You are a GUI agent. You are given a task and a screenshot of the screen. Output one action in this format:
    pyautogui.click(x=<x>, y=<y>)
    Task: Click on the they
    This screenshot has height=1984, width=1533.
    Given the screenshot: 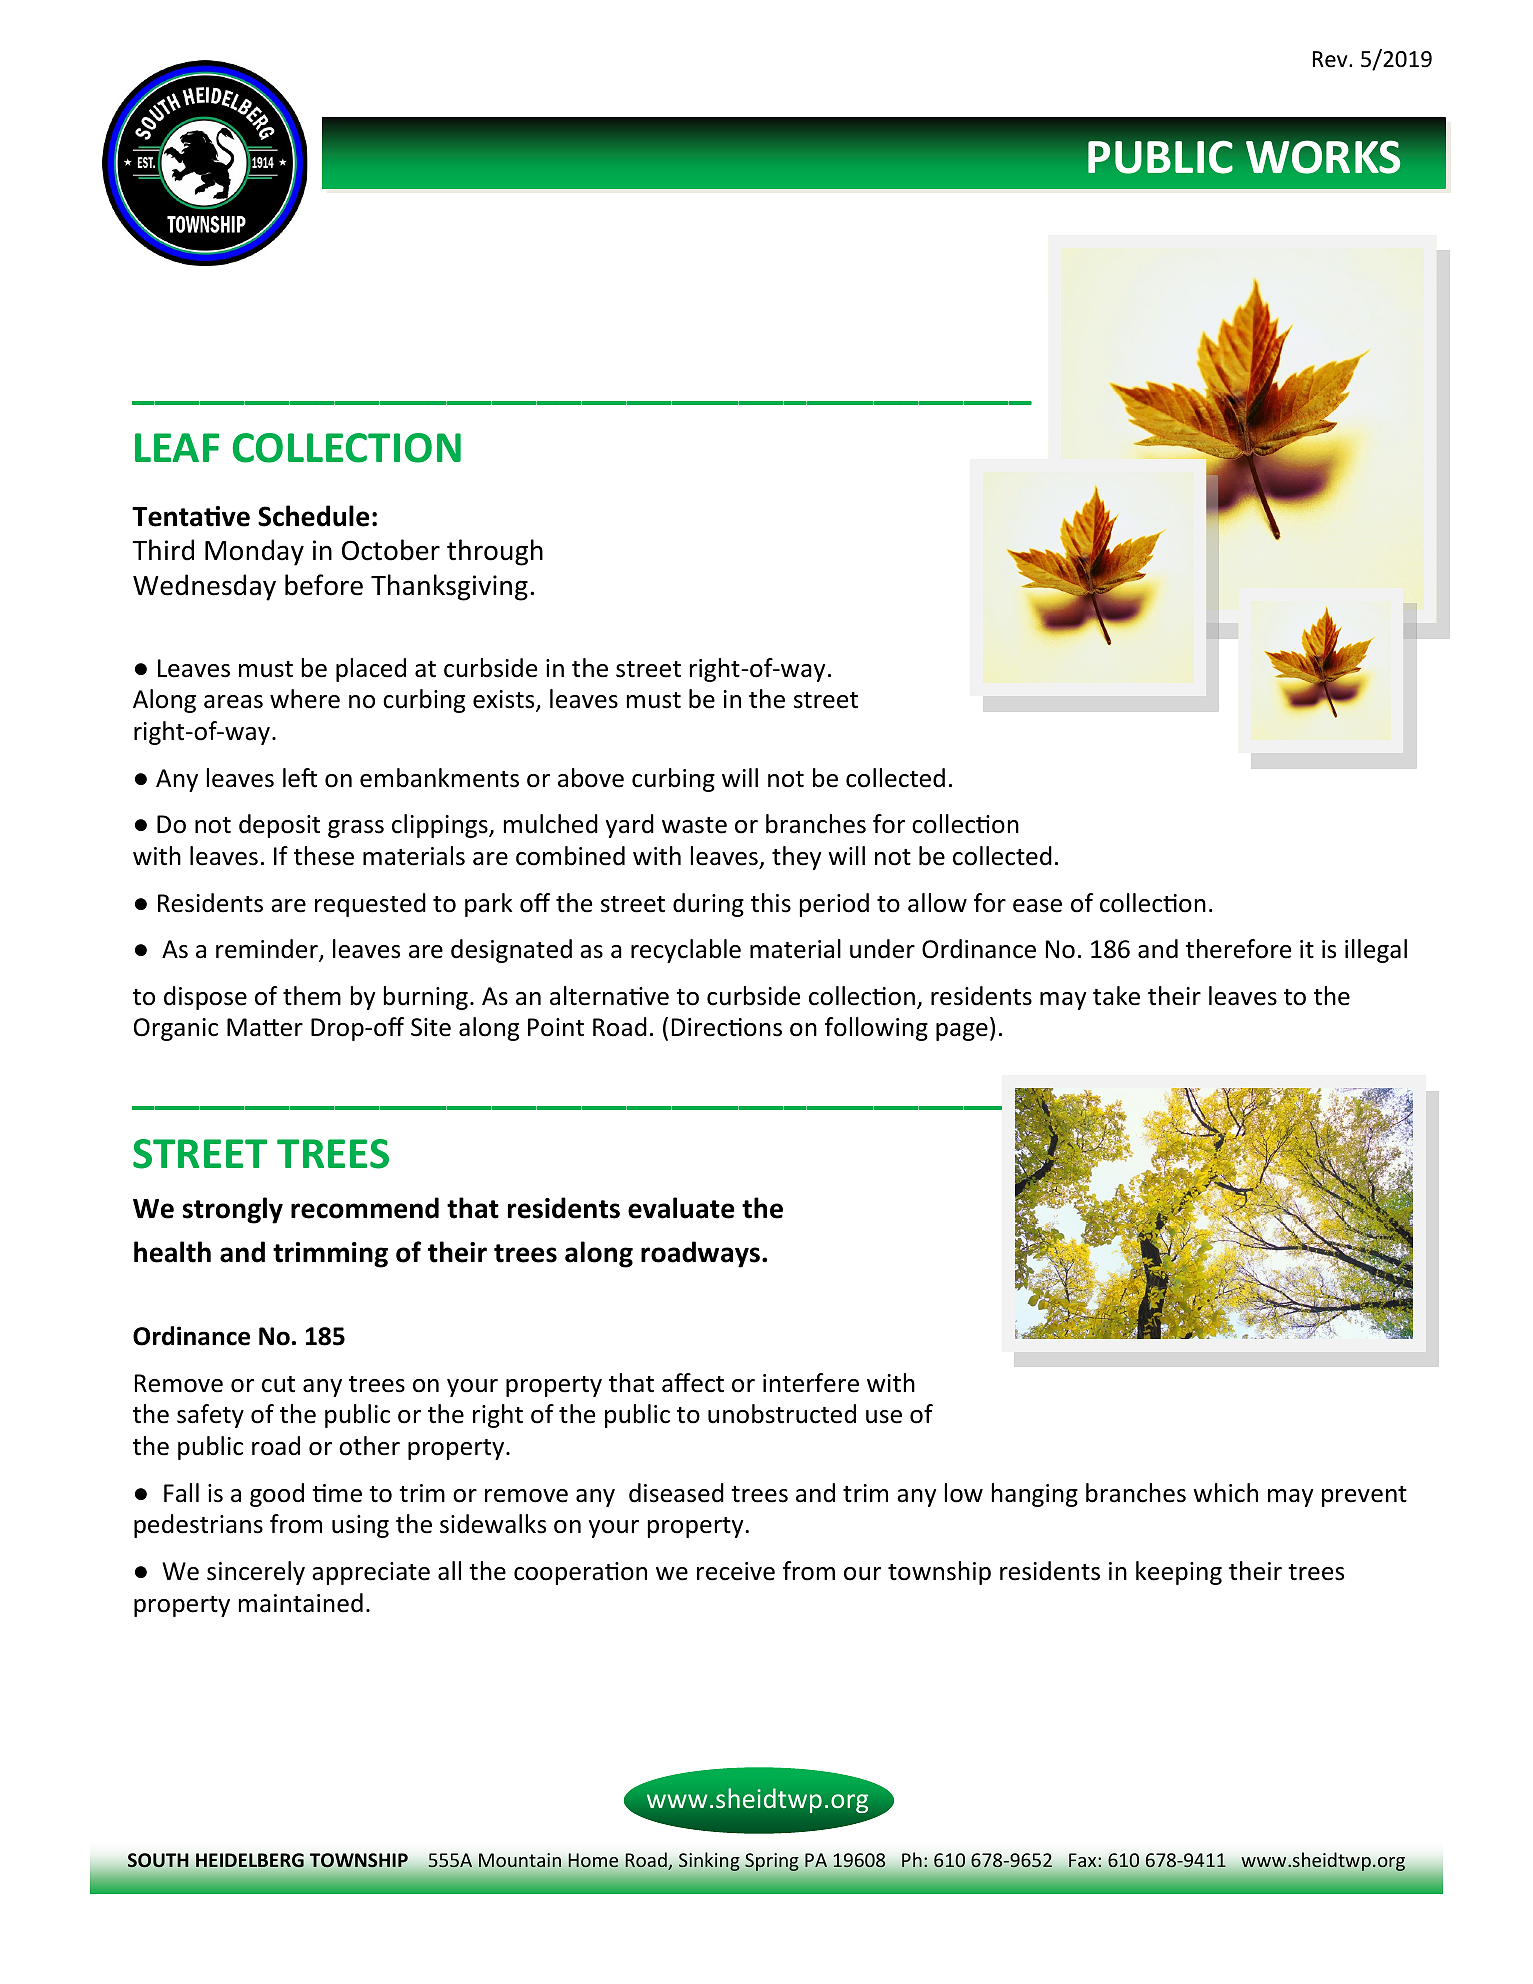 What is the action you would take?
    pyautogui.click(x=796, y=858)
